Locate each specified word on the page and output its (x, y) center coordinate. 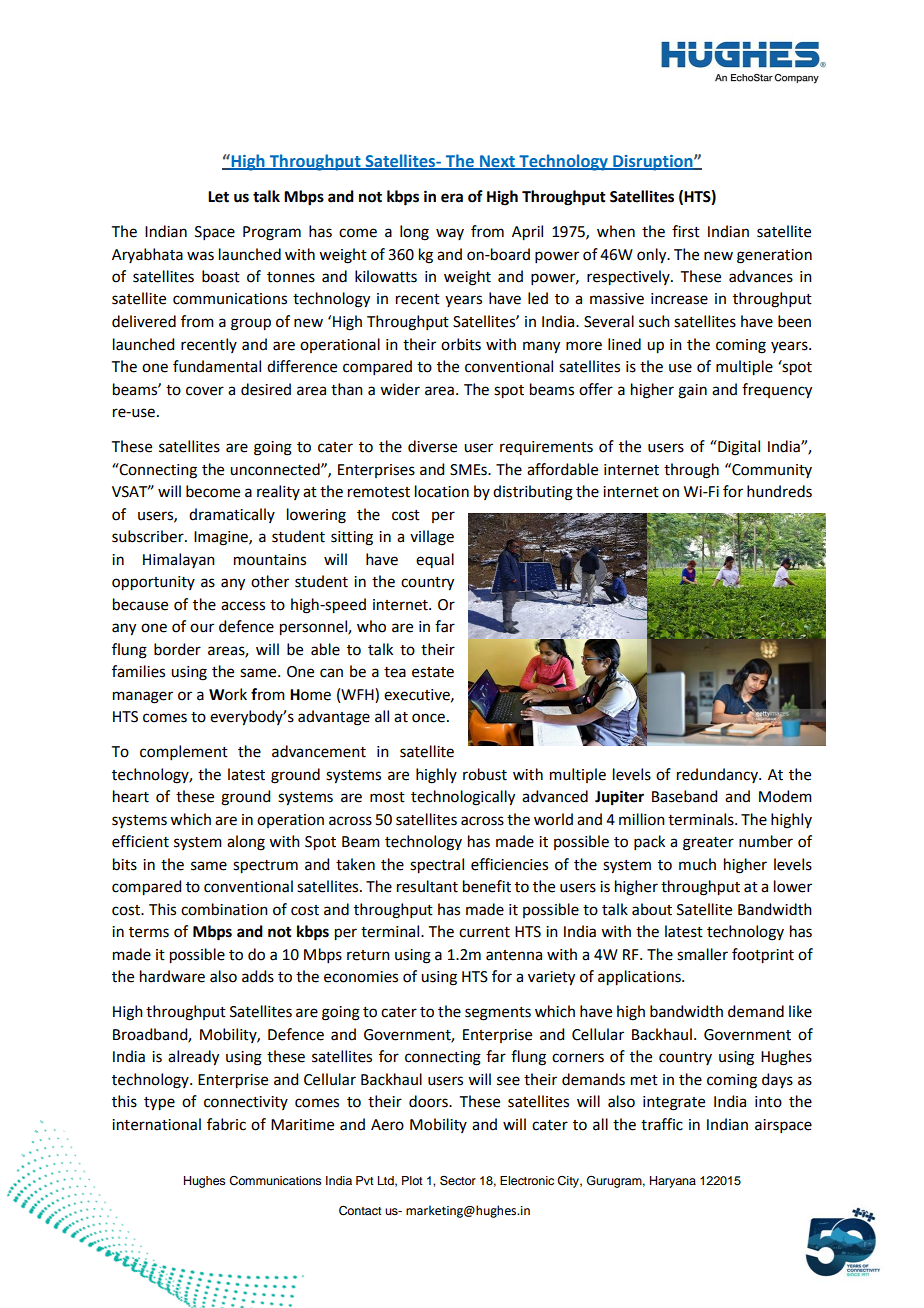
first (686, 231)
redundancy (718, 775)
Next (497, 162)
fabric (226, 1124)
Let (218, 197)
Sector (458, 1180)
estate (433, 672)
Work (228, 694)
